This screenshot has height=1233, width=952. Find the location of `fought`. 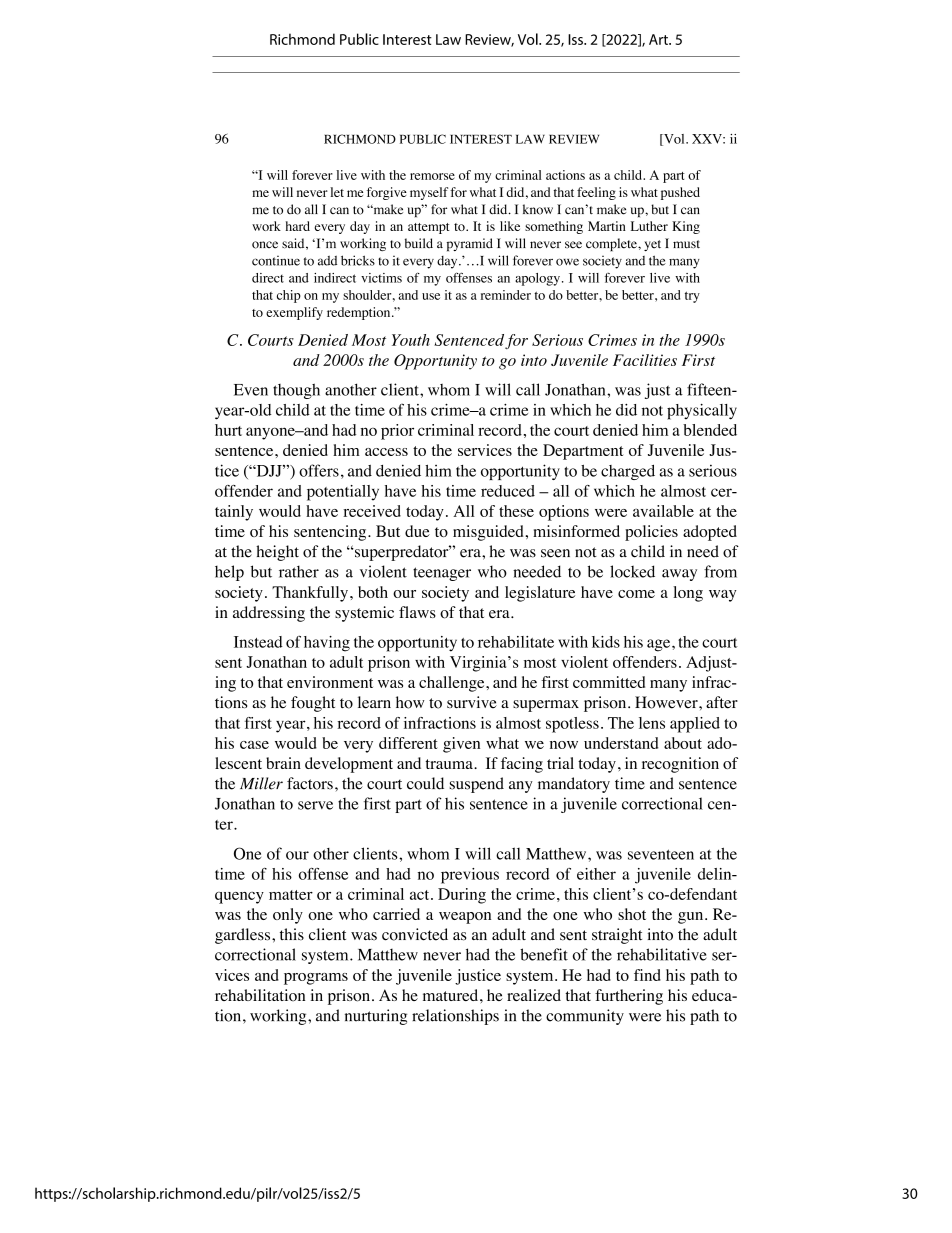

fought is located at coordinates (313, 704).
